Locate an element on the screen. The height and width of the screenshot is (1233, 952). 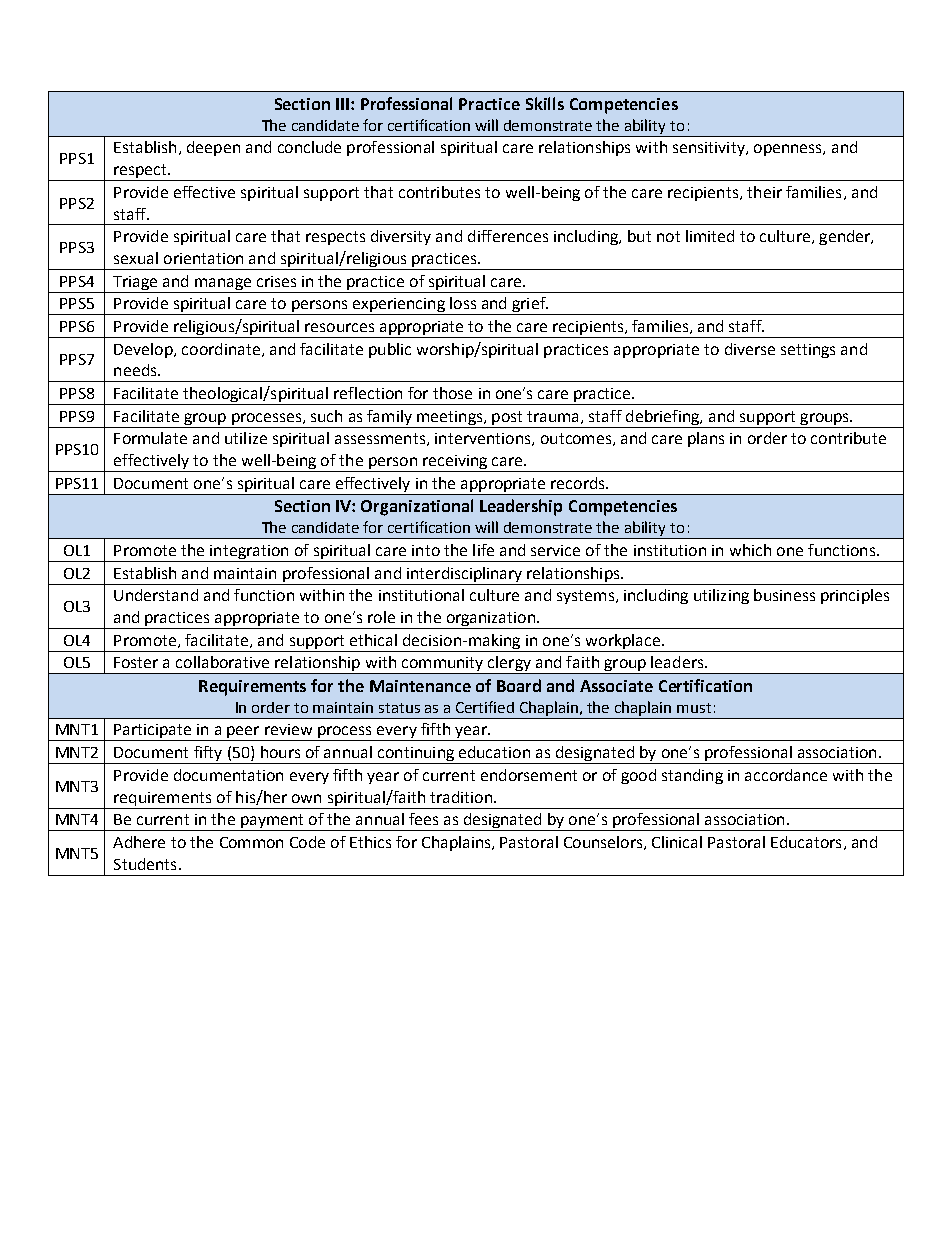
fees is located at coordinates (423, 819).
